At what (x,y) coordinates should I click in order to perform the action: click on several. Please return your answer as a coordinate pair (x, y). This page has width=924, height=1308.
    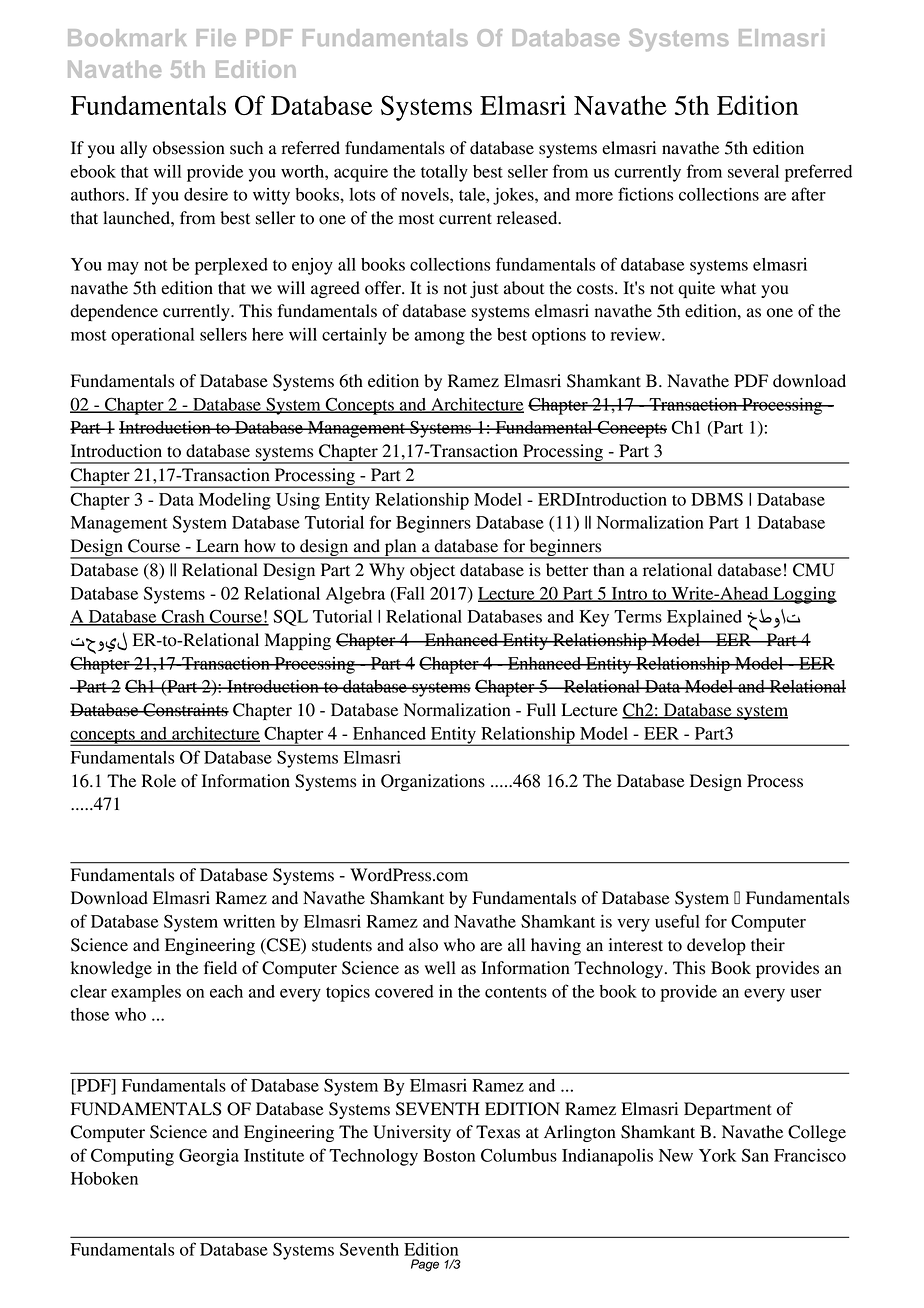
    Looking at the image, I should click on (753, 171).
